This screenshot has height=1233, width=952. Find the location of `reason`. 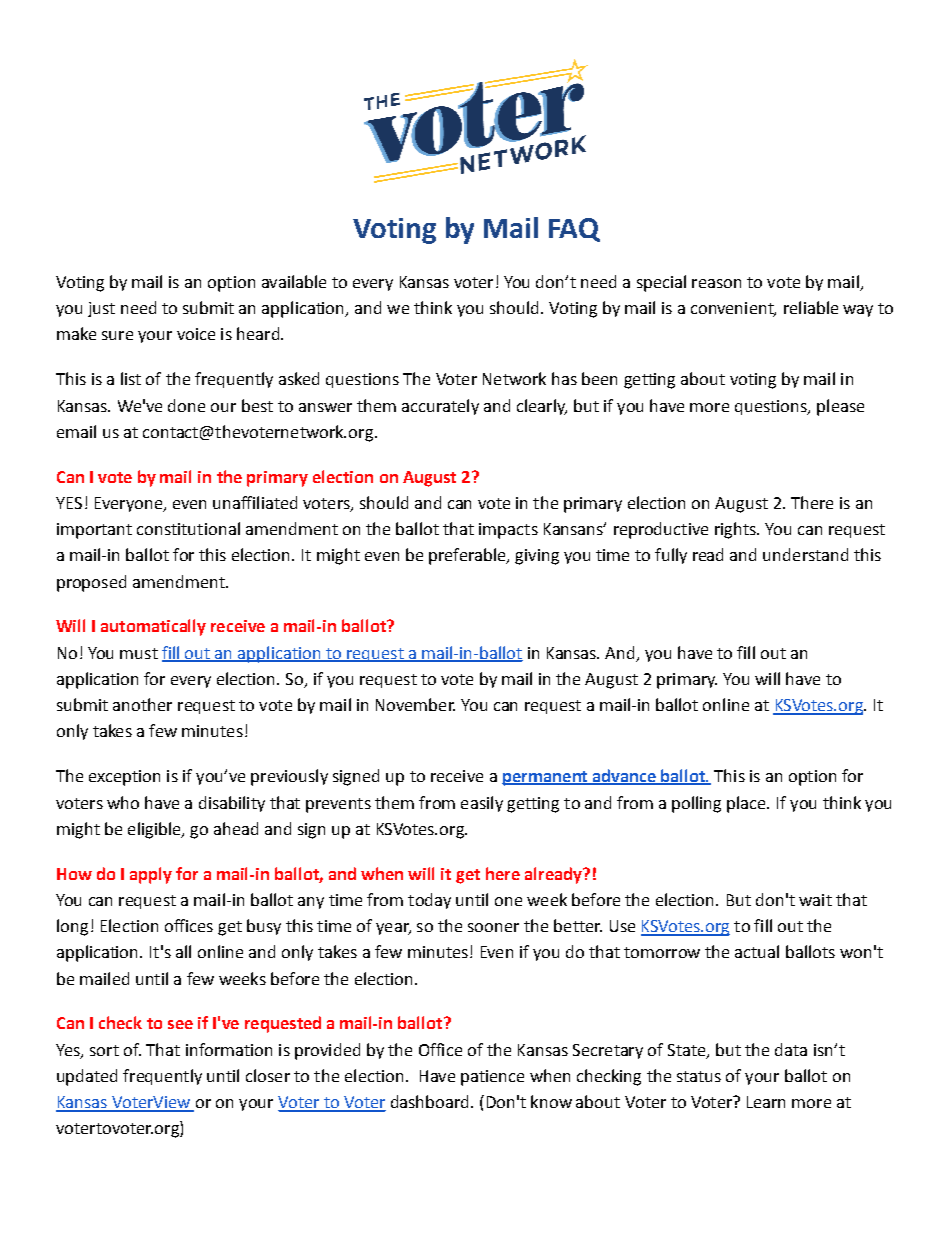

reason is located at coordinates (716, 283).
